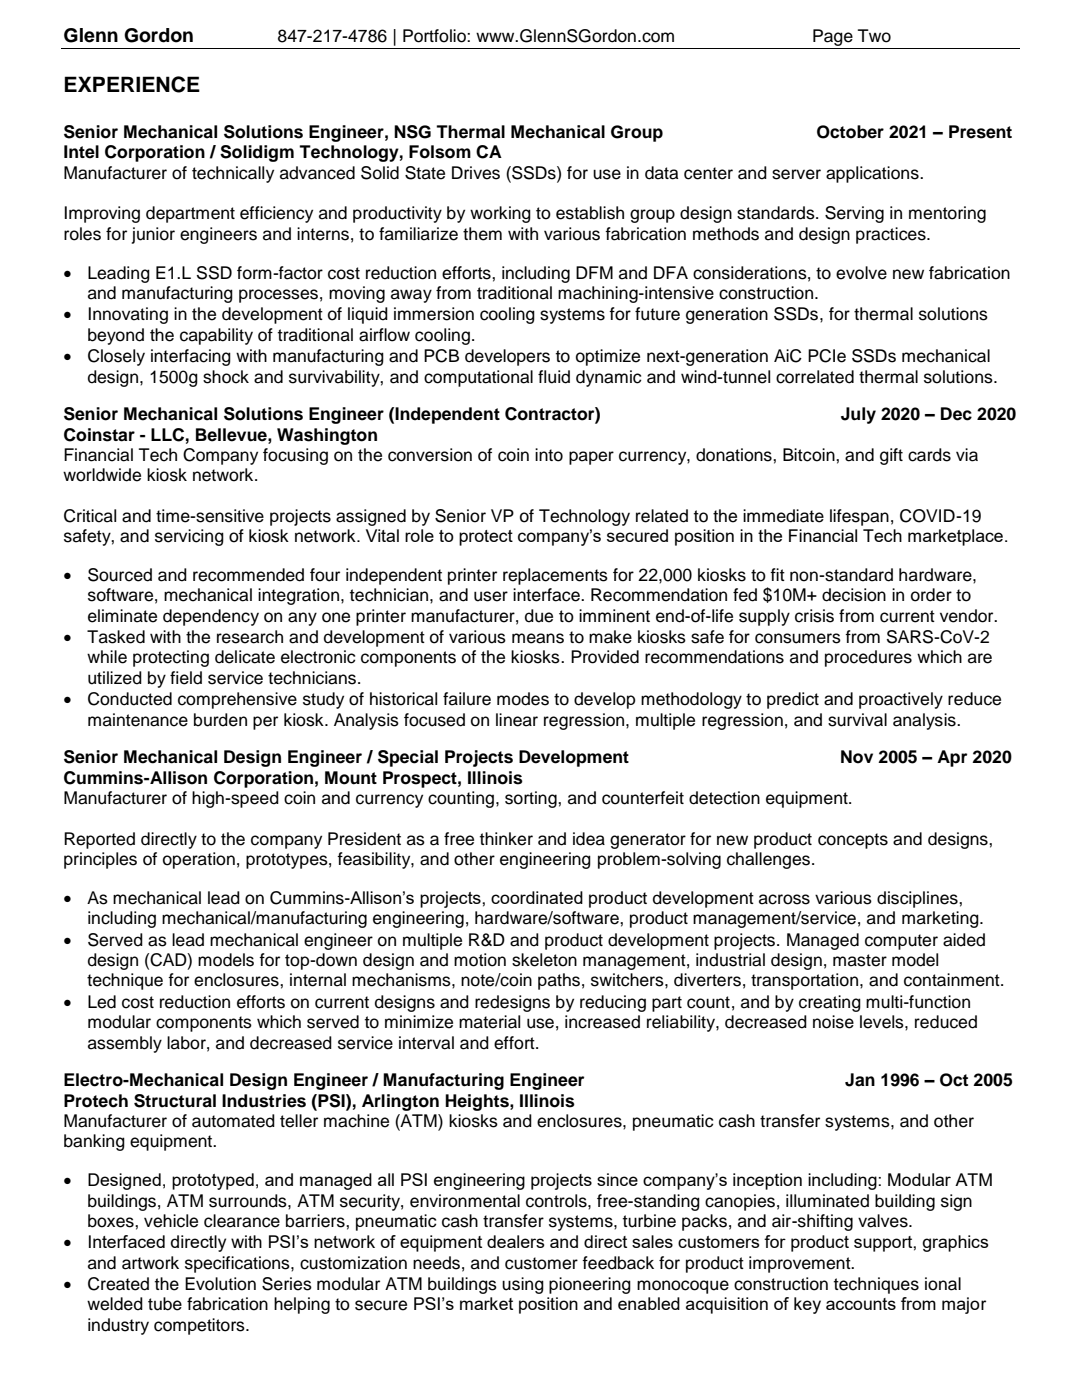 This image has height=1397, width=1080. What do you see at coordinates (220, 1284) in the image?
I see `Evolution` at bounding box center [220, 1284].
